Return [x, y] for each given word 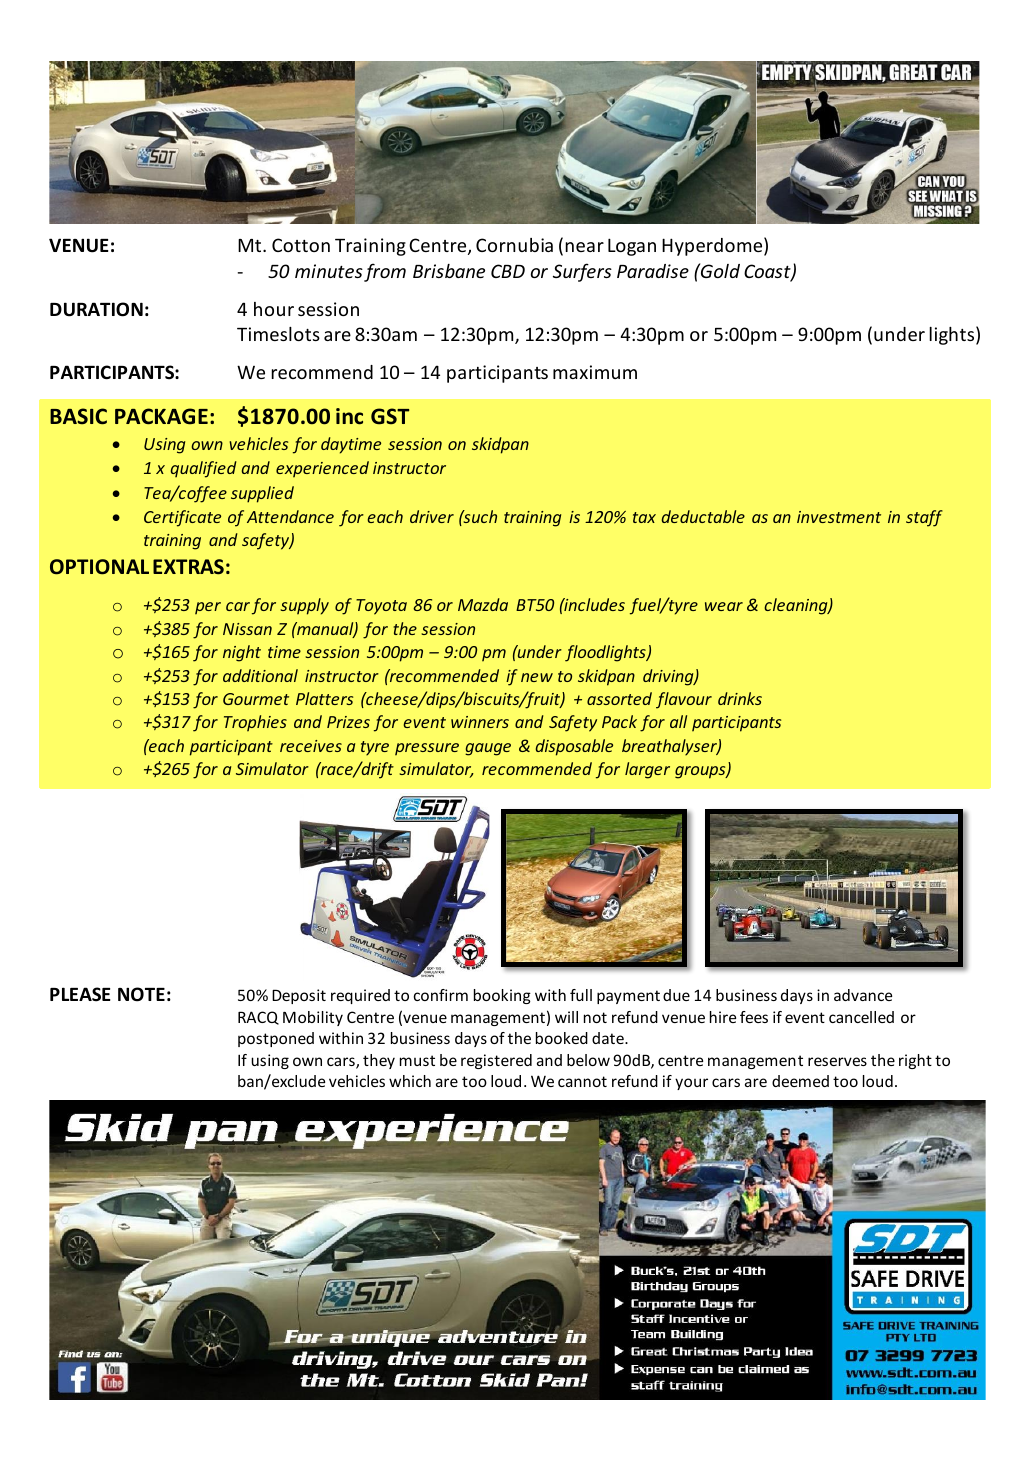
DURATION [96, 309]
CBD [508, 271]
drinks [740, 698]
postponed [276, 1039]
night [242, 653]
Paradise [653, 271]
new [537, 677]
